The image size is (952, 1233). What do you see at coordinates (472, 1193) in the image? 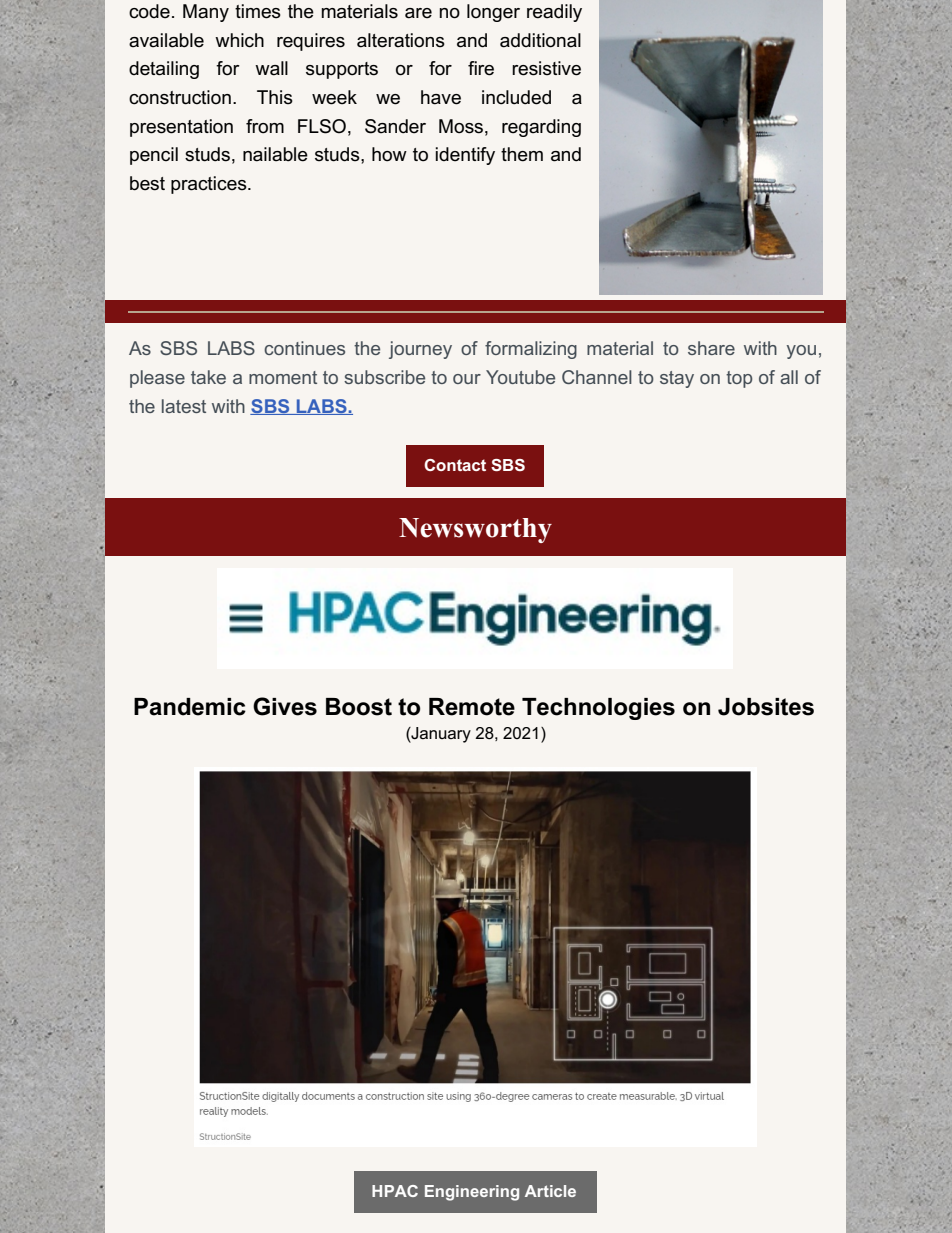
I see `Engineering` at bounding box center [472, 1193].
